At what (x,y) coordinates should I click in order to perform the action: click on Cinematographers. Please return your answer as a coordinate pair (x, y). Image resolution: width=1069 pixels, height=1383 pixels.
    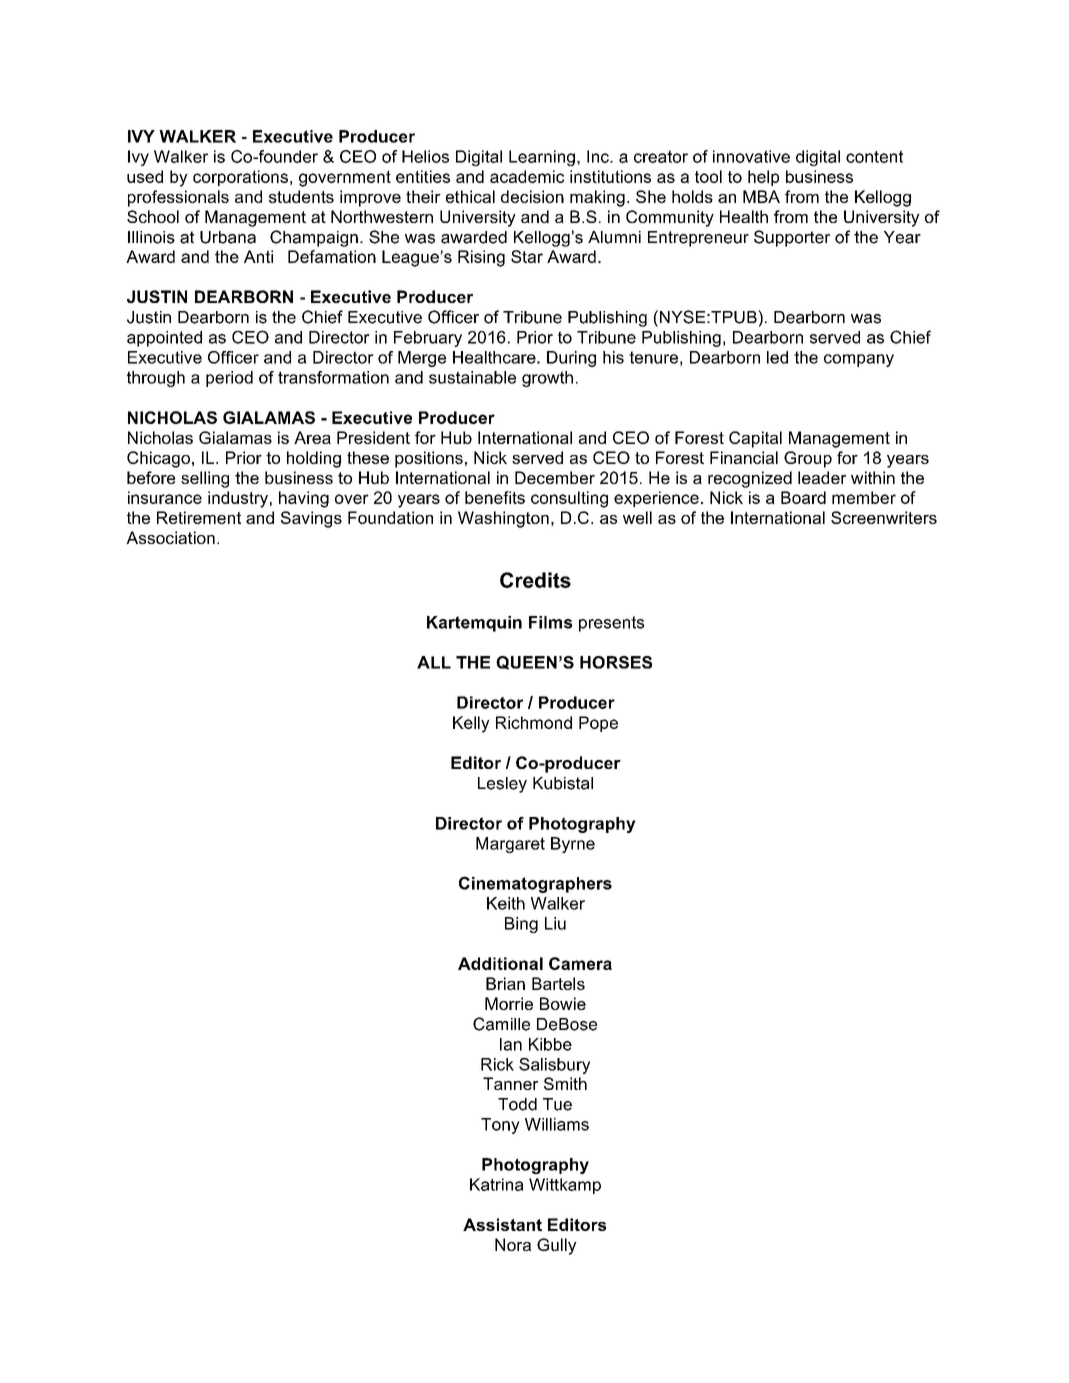
    Looking at the image, I should click on (535, 884).
